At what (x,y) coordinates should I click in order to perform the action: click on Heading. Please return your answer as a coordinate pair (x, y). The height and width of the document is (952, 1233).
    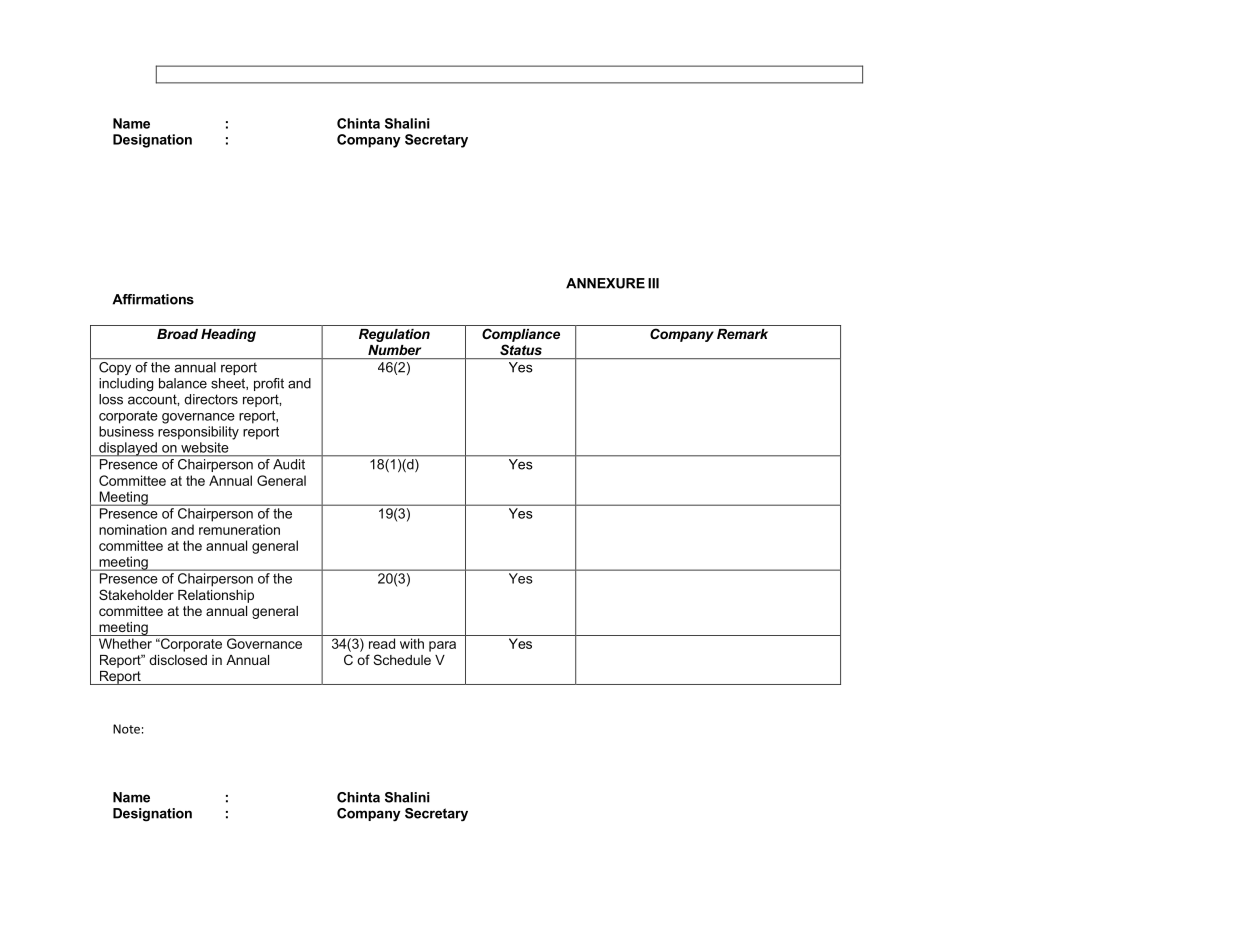
    Looking at the image, I should click on (228, 335).
